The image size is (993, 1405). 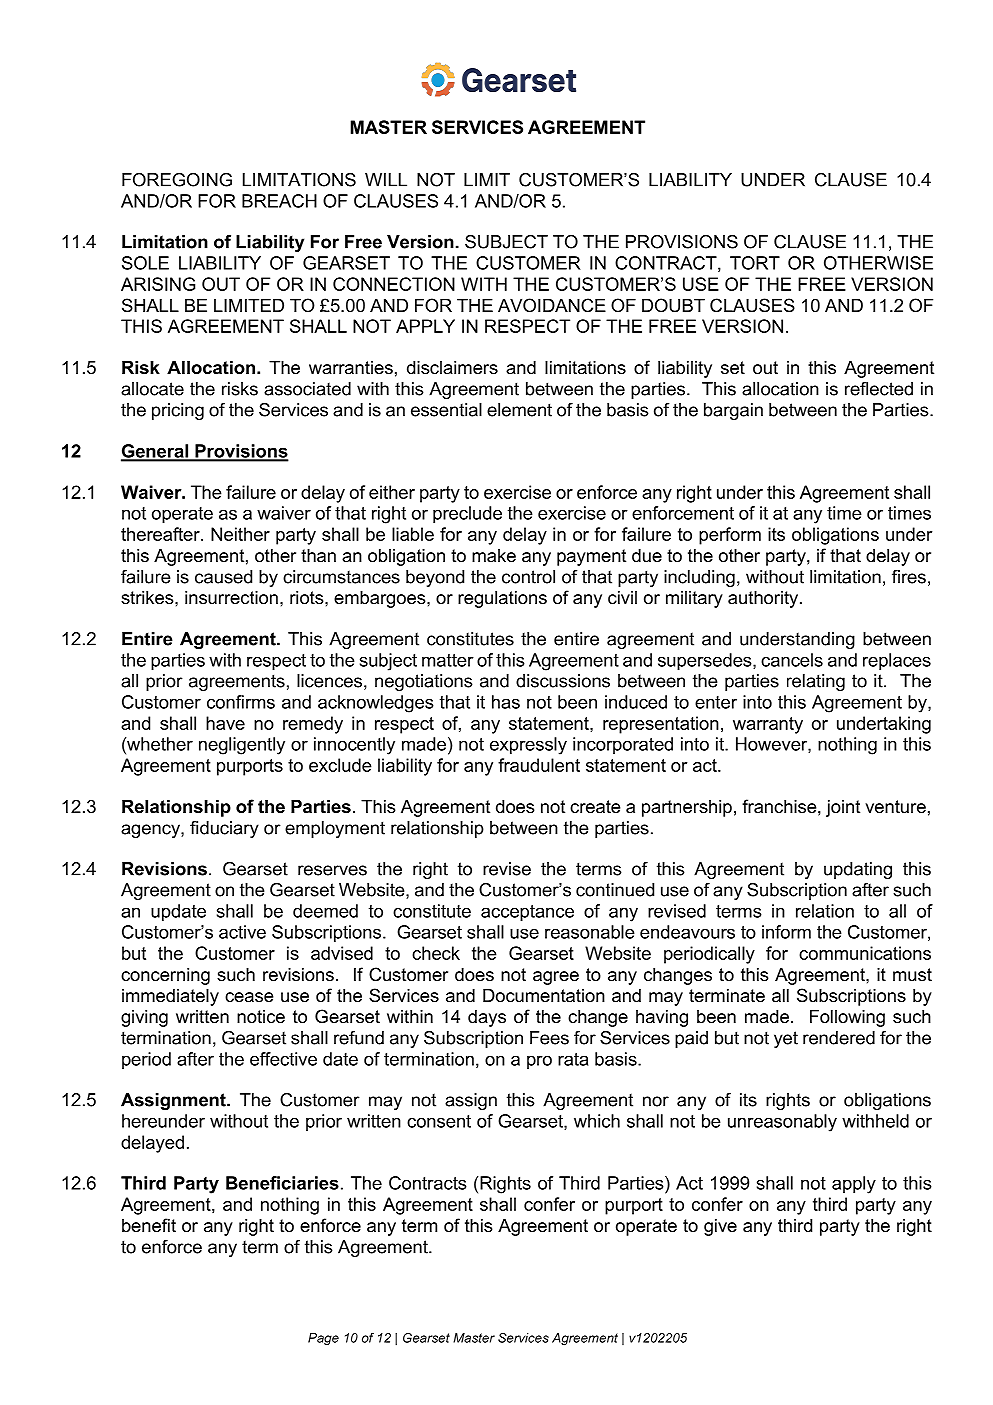 I want to click on joint, so click(x=843, y=808).
